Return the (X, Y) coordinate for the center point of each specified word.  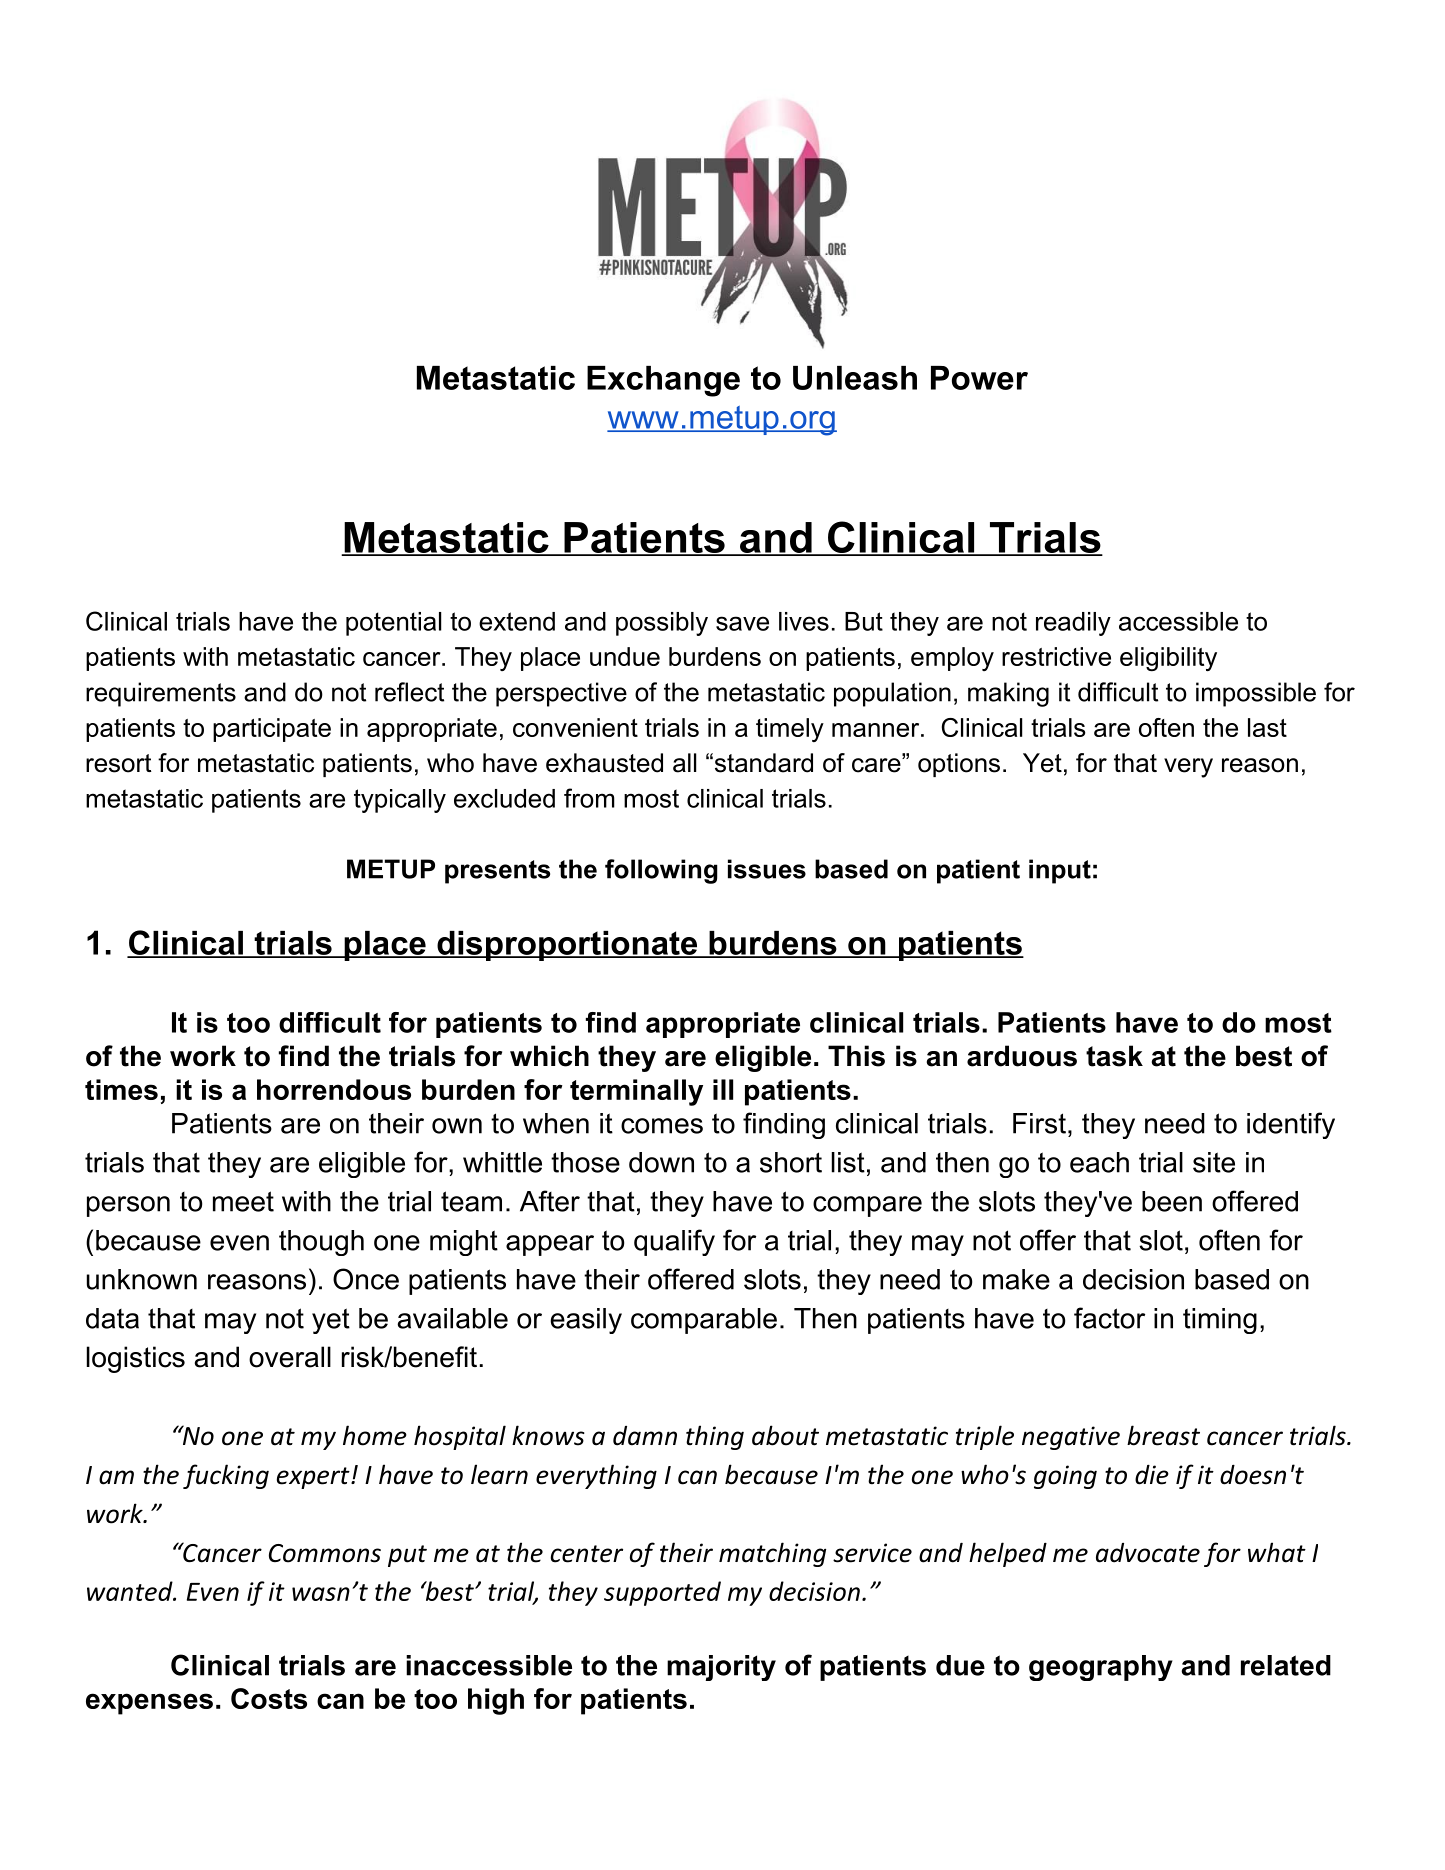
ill (723, 1089)
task (1114, 1056)
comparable (704, 1321)
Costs (269, 1698)
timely (790, 730)
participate (272, 730)
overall (290, 1357)
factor (1109, 1318)
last (1267, 727)
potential (393, 624)
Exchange (663, 381)
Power (979, 378)
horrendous (334, 1089)
